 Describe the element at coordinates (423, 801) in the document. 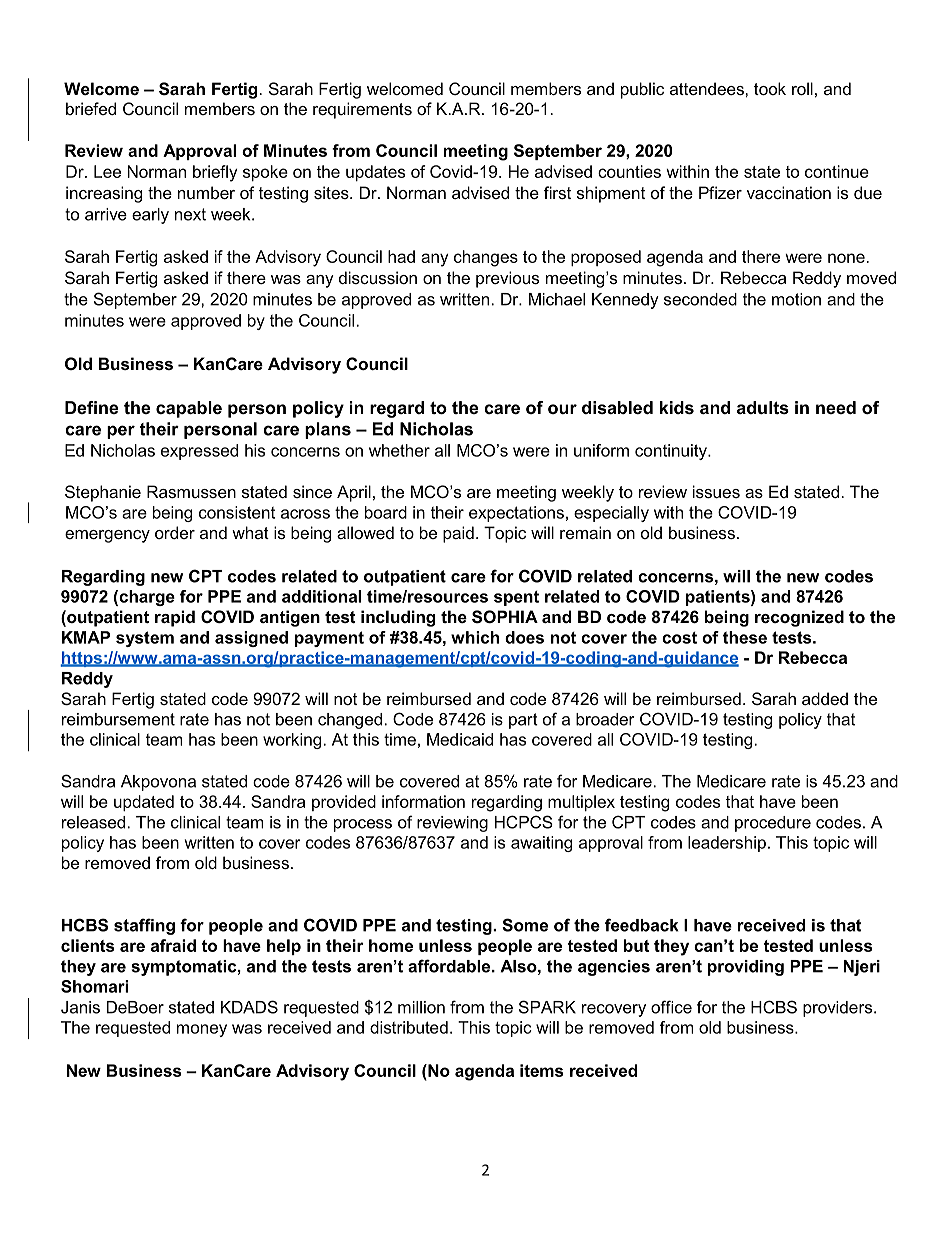

I see `information` at that location.
